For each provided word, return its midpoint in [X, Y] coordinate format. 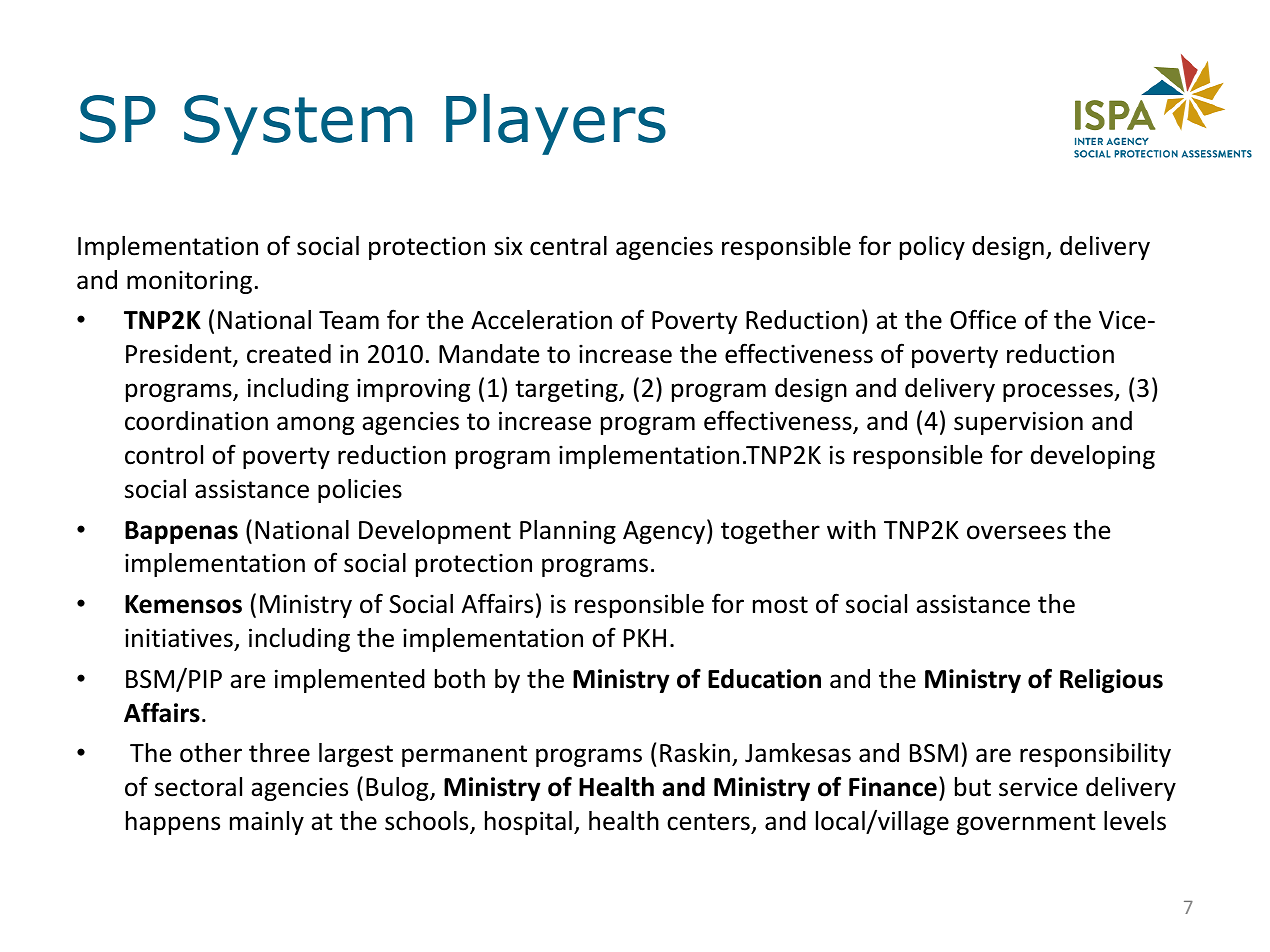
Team [349, 320]
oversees [1016, 532]
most [780, 605]
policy [932, 248]
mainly [267, 823]
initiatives [179, 638]
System [298, 125]
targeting [567, 390]
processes [1059, 392]
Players [556, 124]
